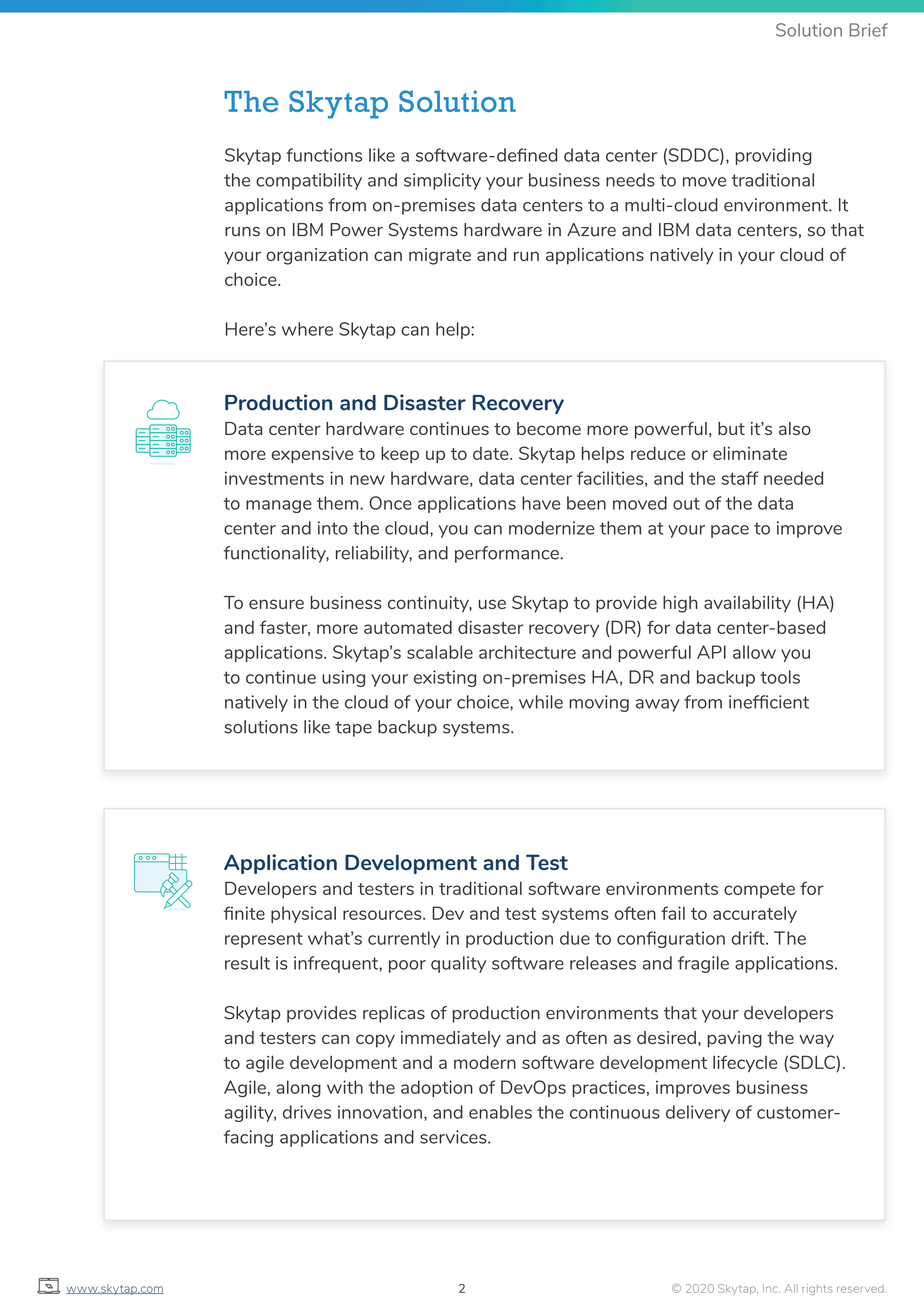  What do you see at coordinates (771, 1288) in the page?
I see `Inc` at bounding box center [771, 1288].
